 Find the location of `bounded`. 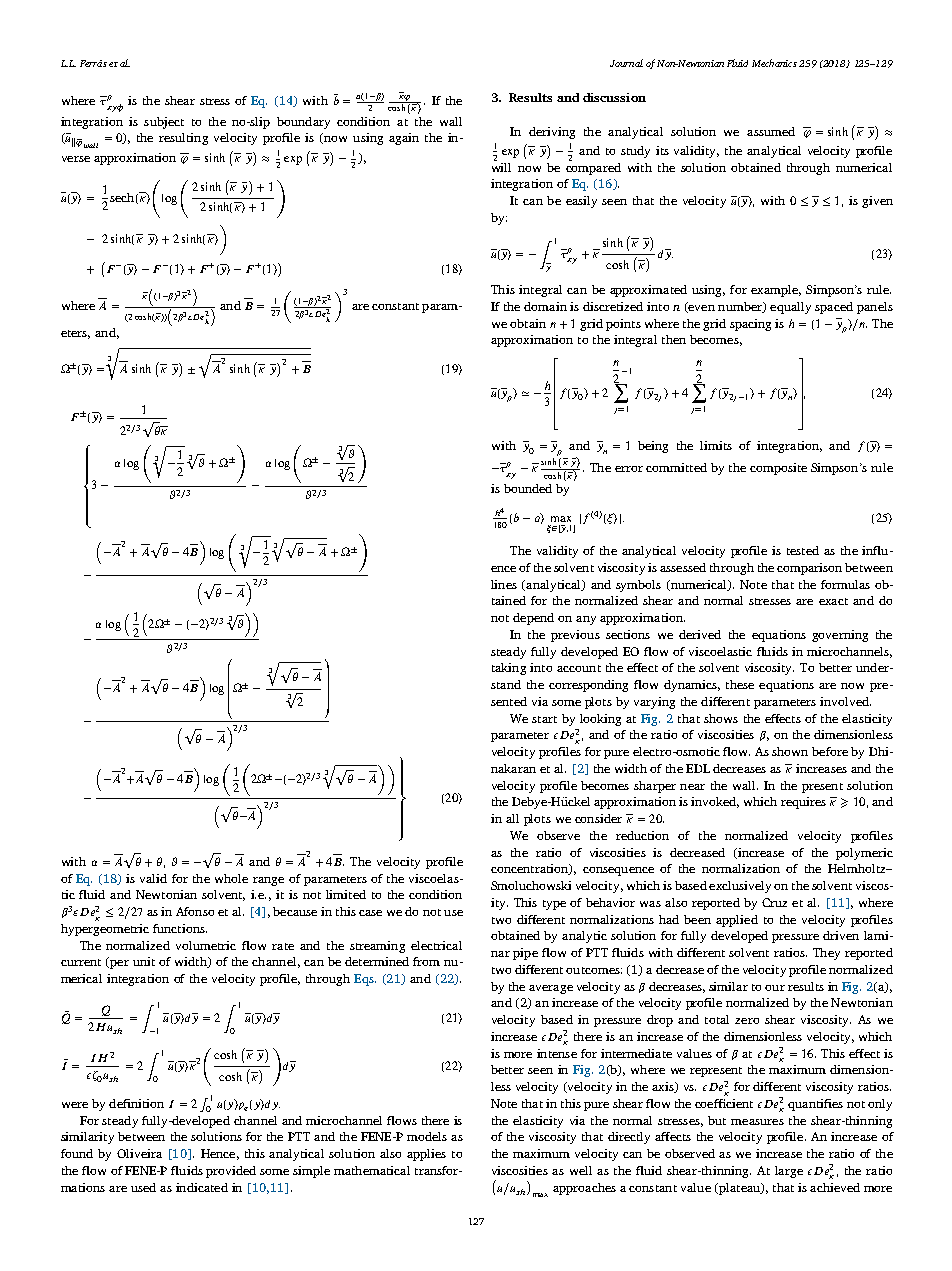

bounded is located at coordinates (528, 488).
